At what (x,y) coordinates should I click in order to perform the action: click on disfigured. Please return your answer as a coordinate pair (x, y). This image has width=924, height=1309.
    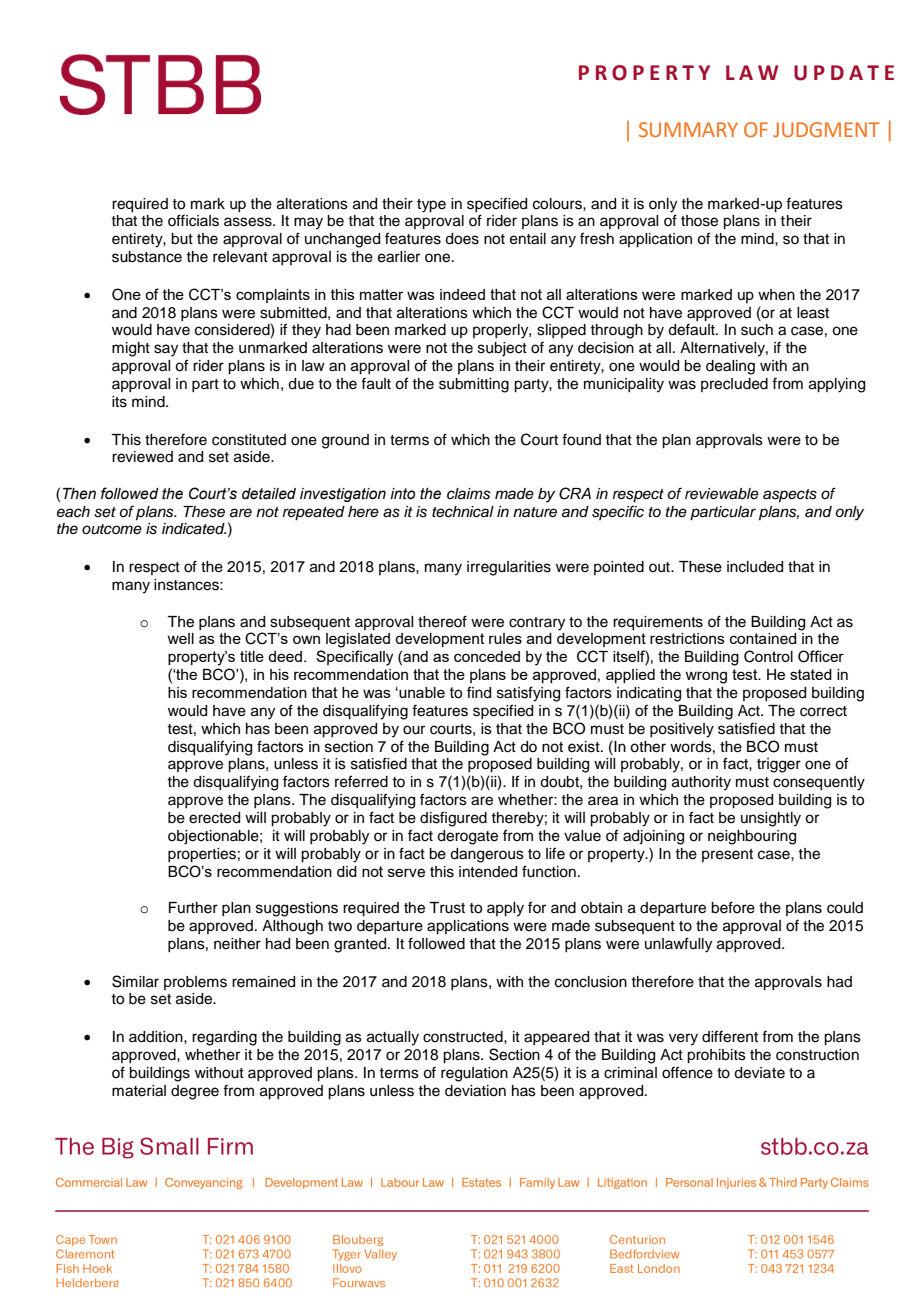
    Looking at the image, I should click on (453, 819).
